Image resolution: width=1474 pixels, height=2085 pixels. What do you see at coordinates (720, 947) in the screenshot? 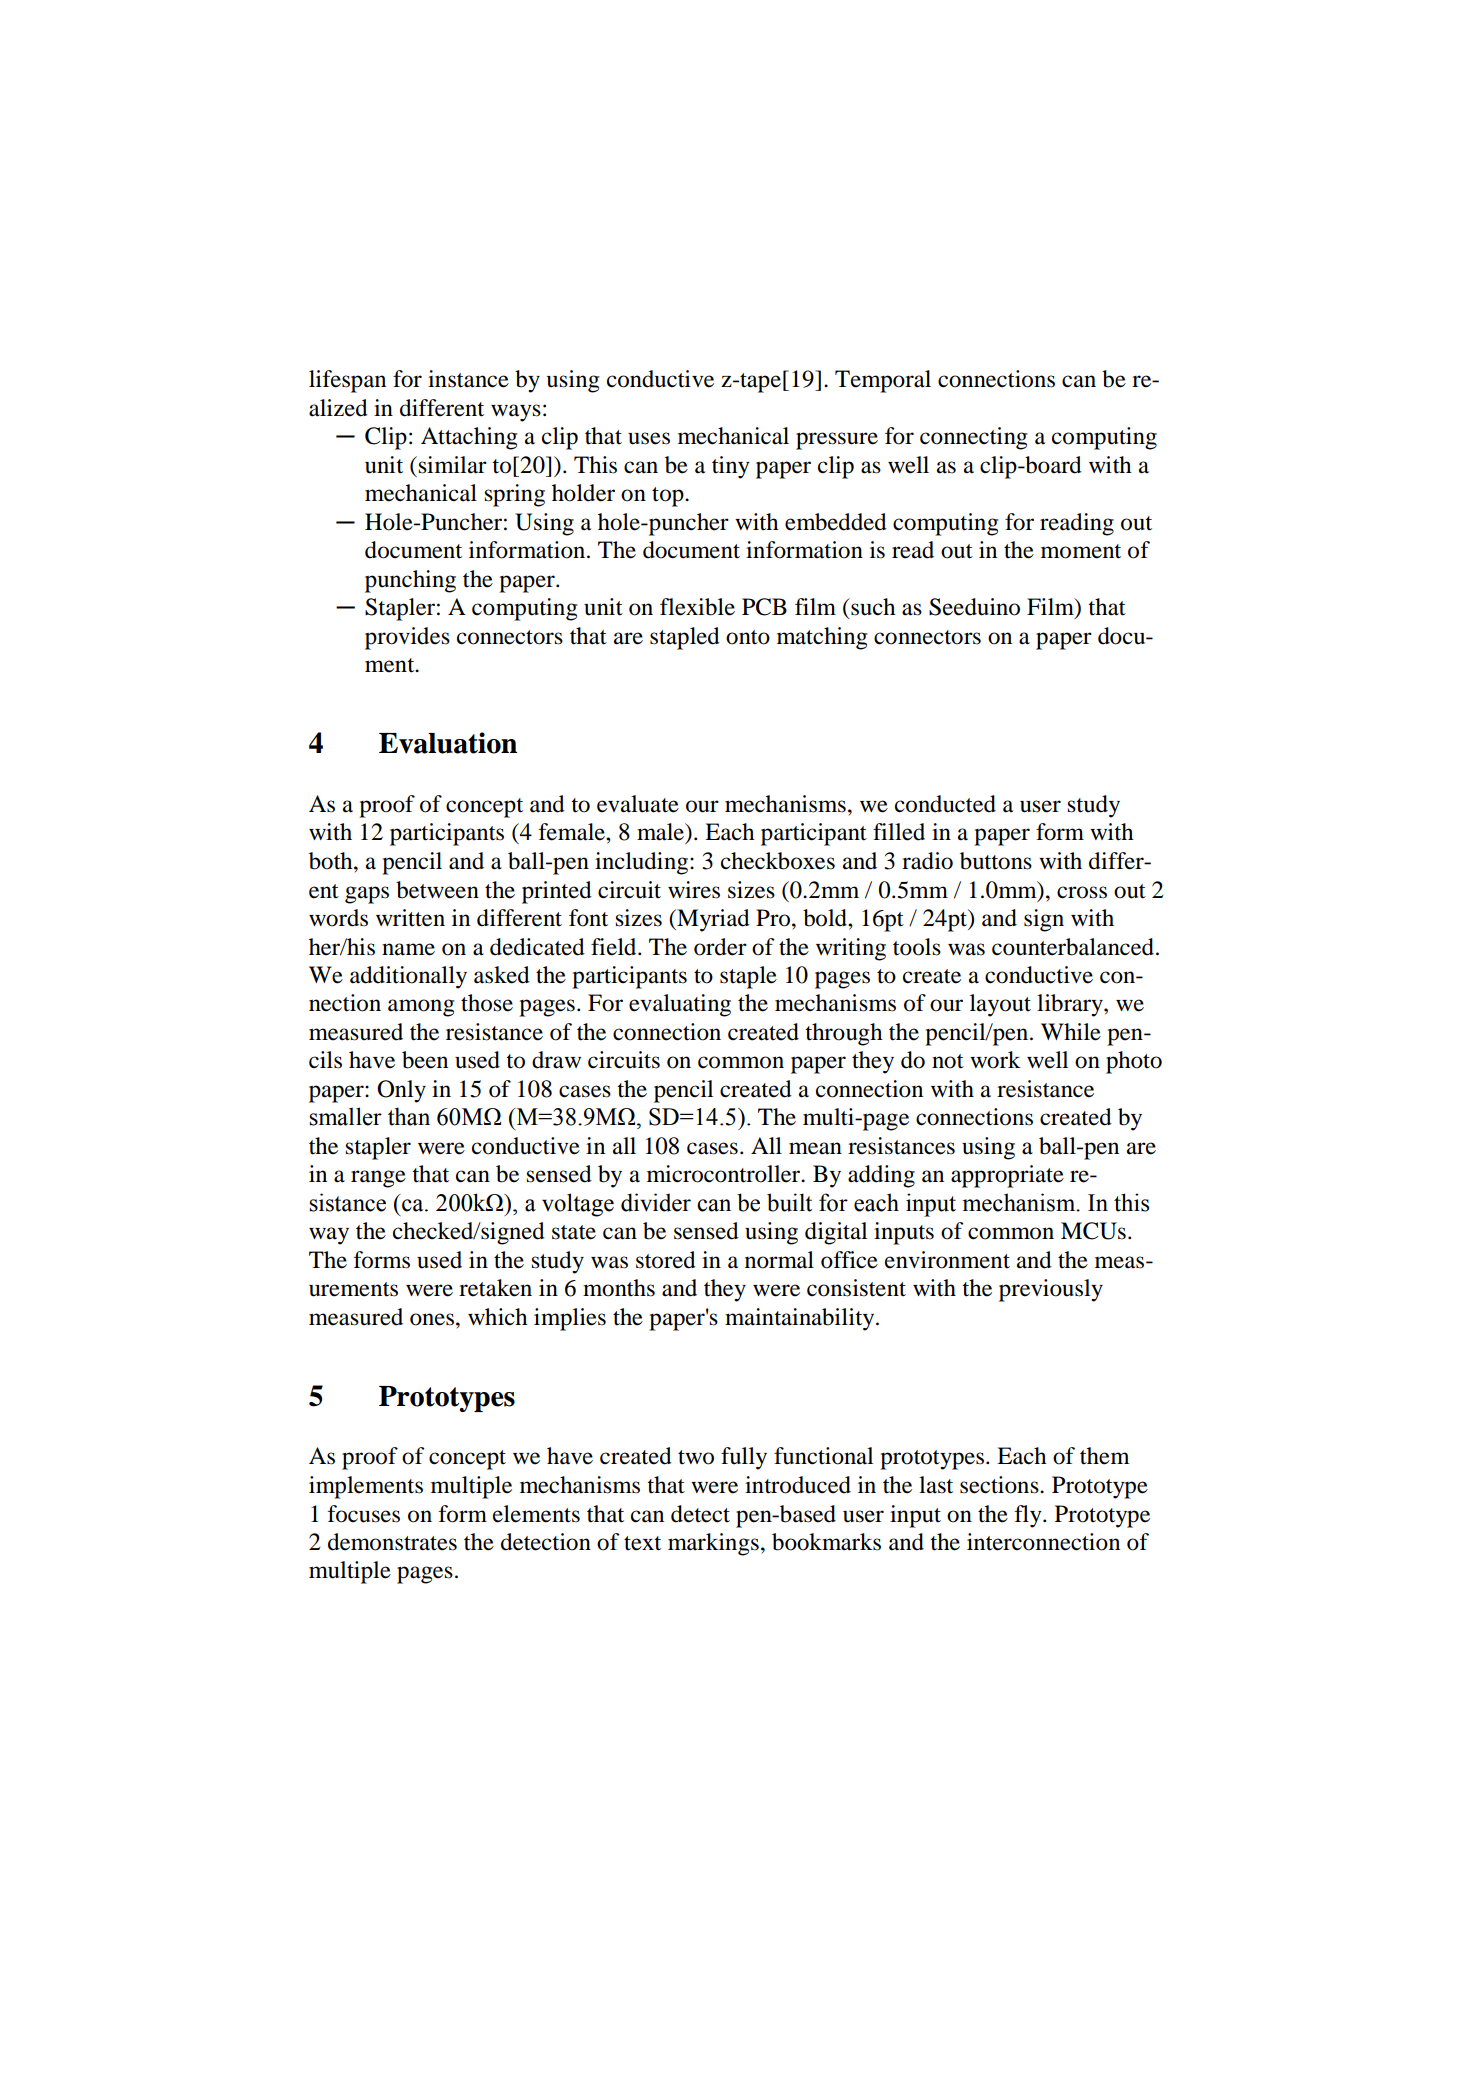
I see `order` at bounding box center [720, 947].
